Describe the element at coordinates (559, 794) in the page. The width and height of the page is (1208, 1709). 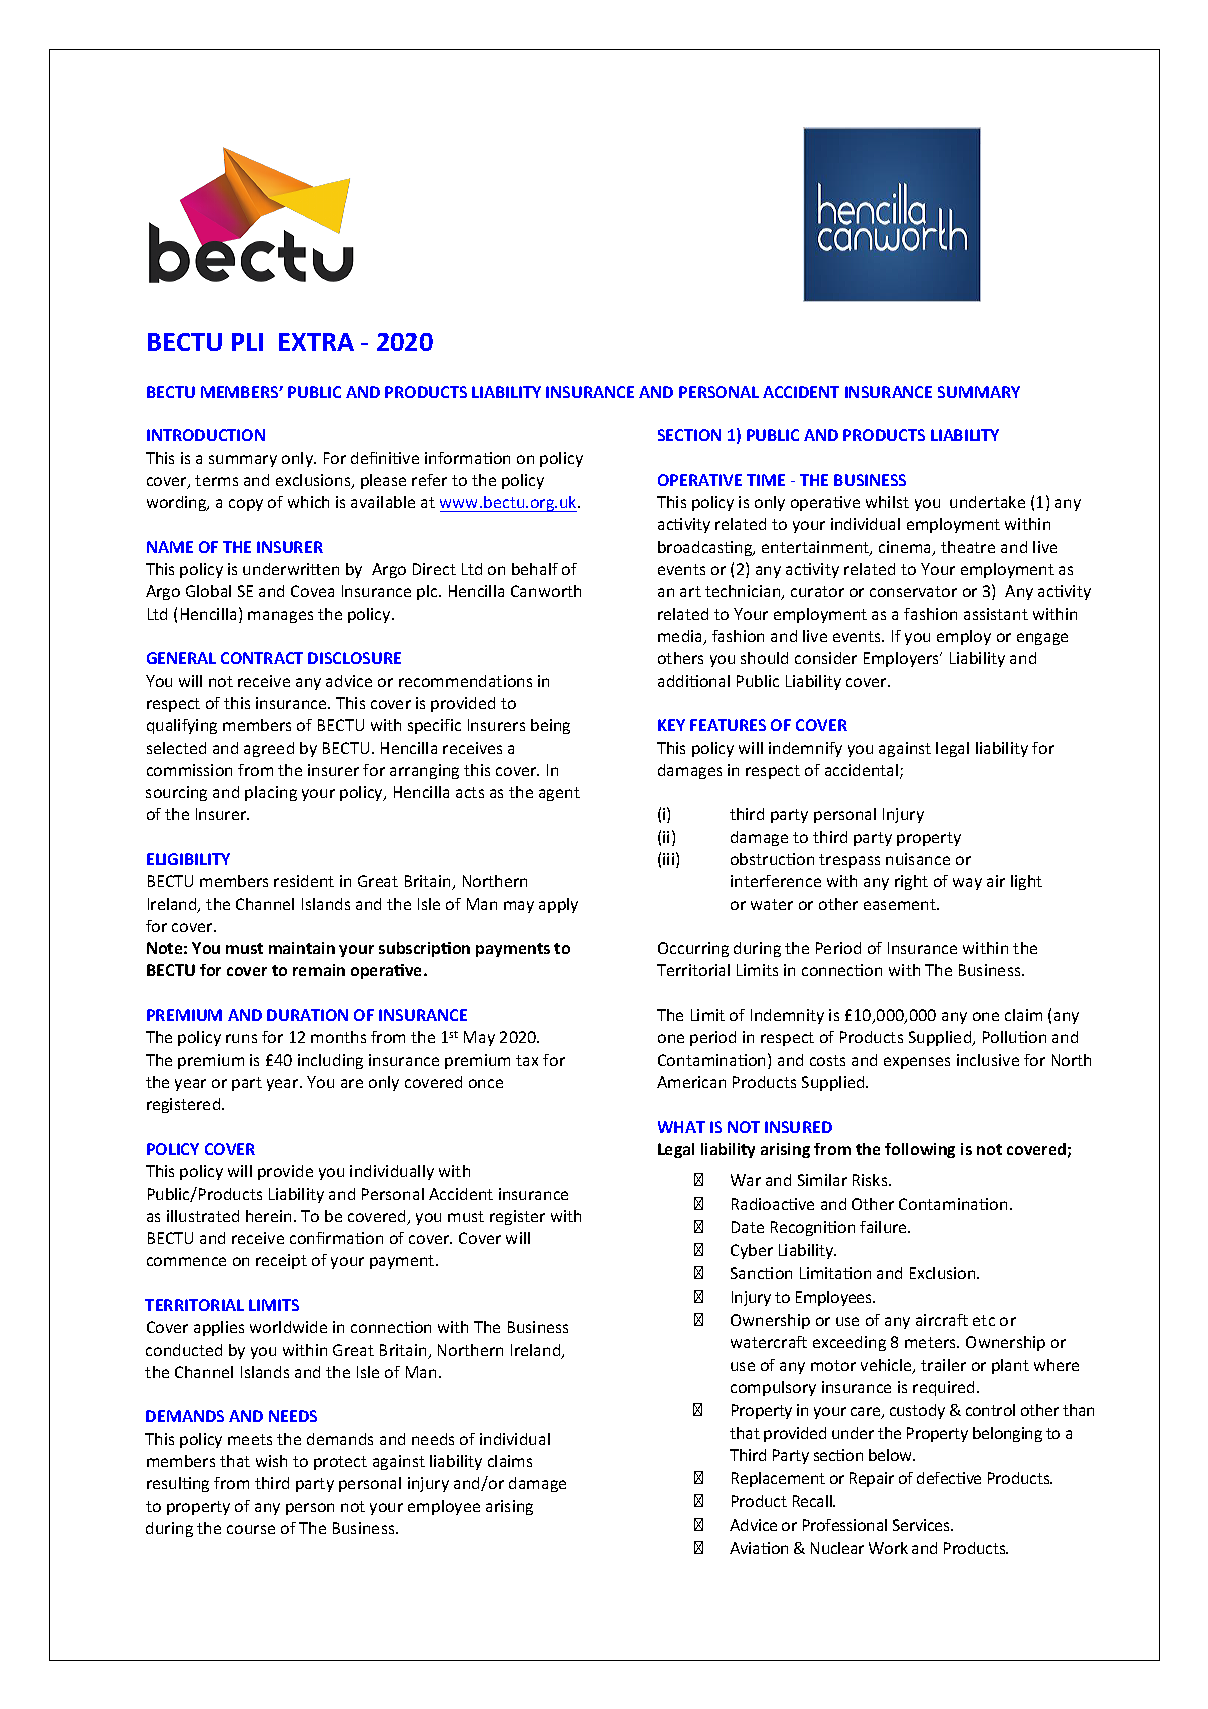
I see `agent` at that location.
